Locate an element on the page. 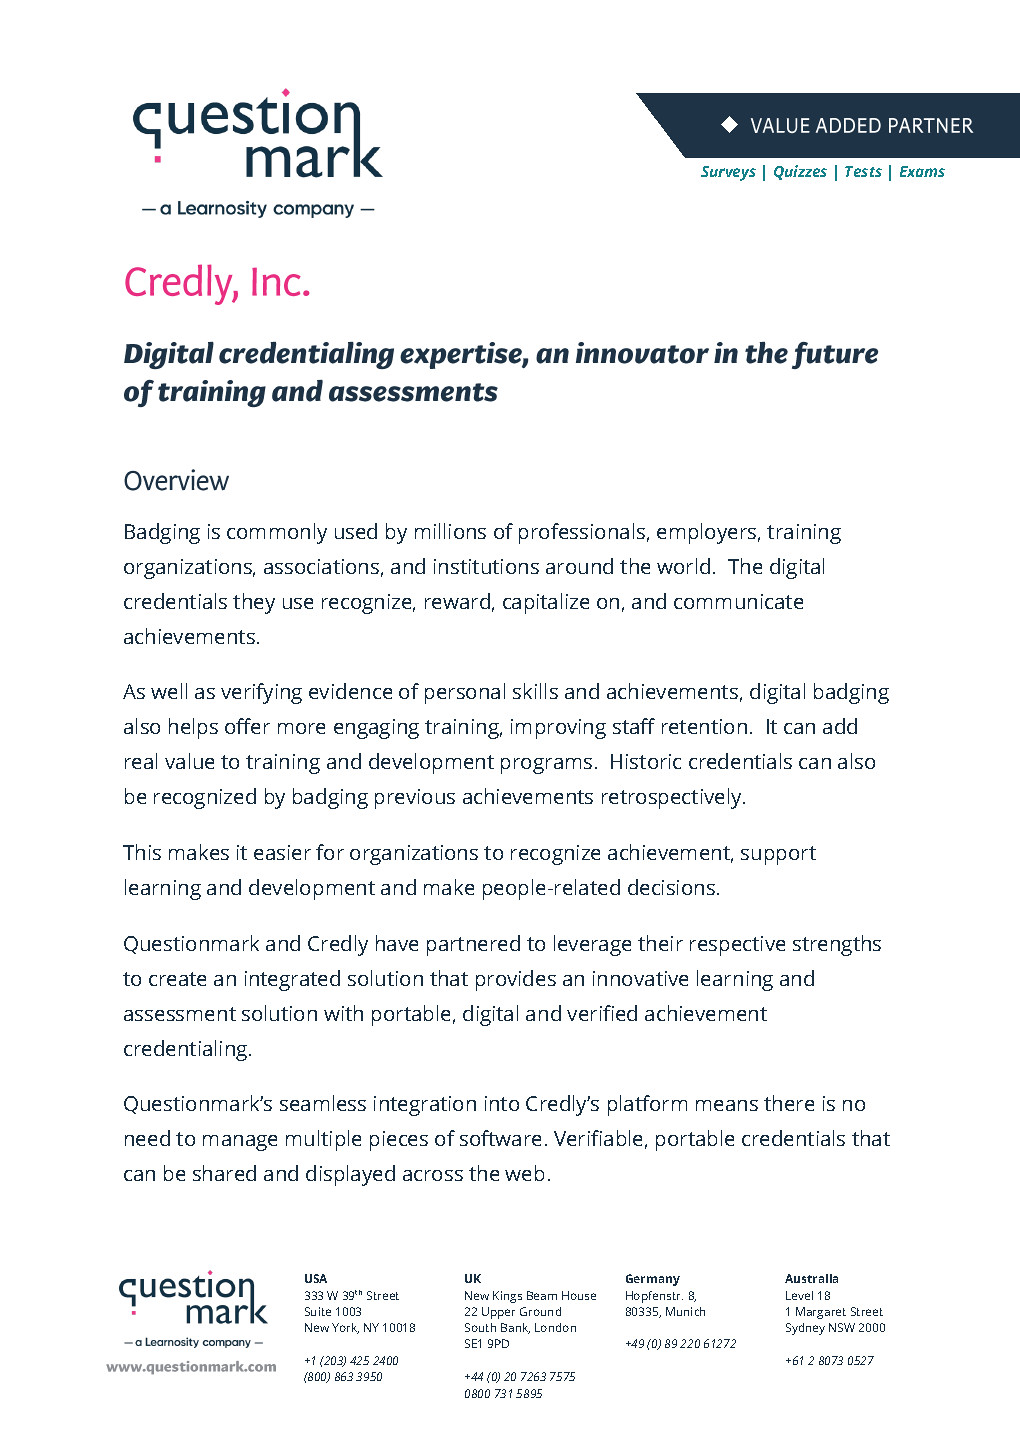 This image has height=1443, width=1020. partnered is located at coordinates (473, 945).
